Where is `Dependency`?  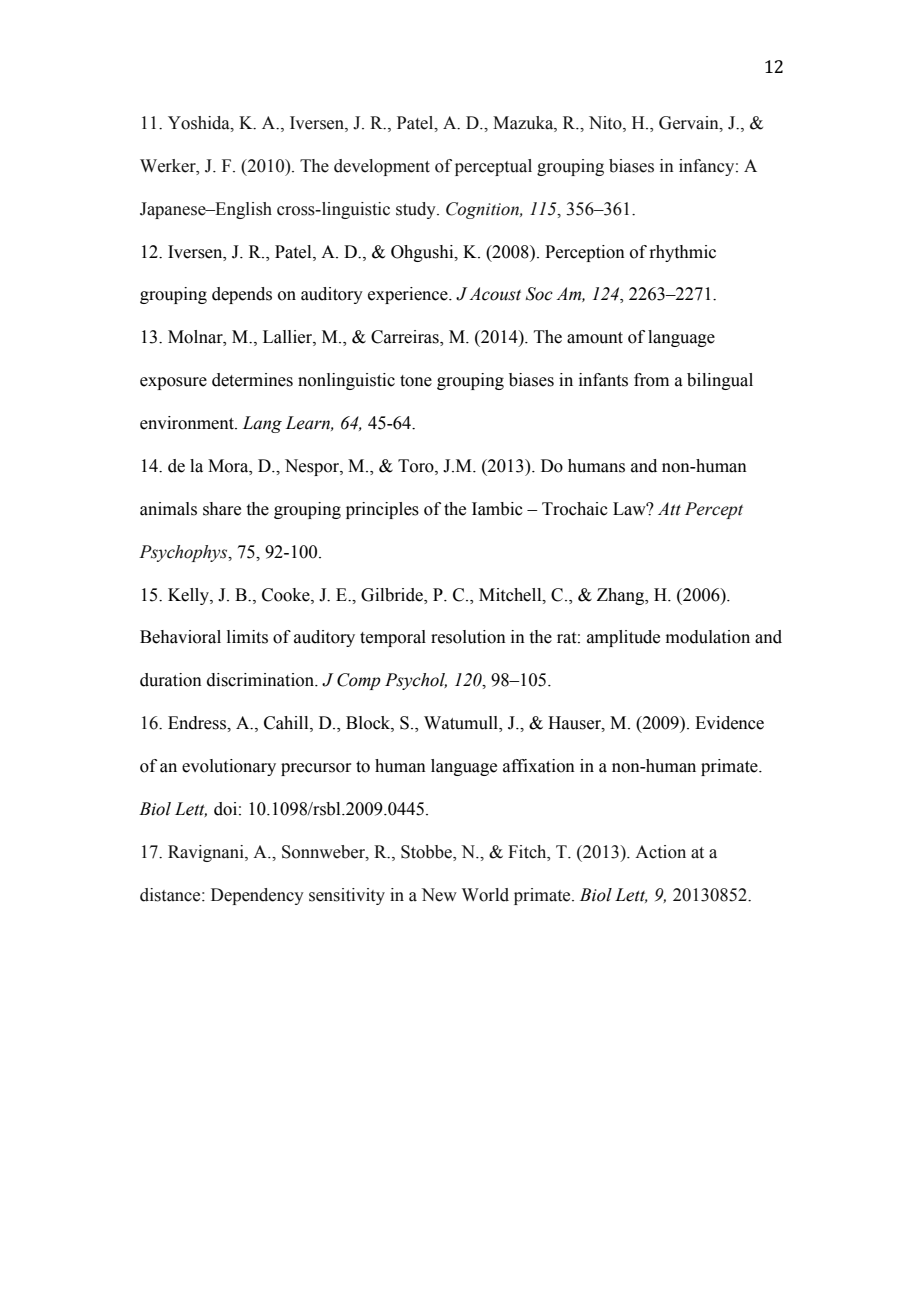
Dependency is located at coordinates (257, 896).
